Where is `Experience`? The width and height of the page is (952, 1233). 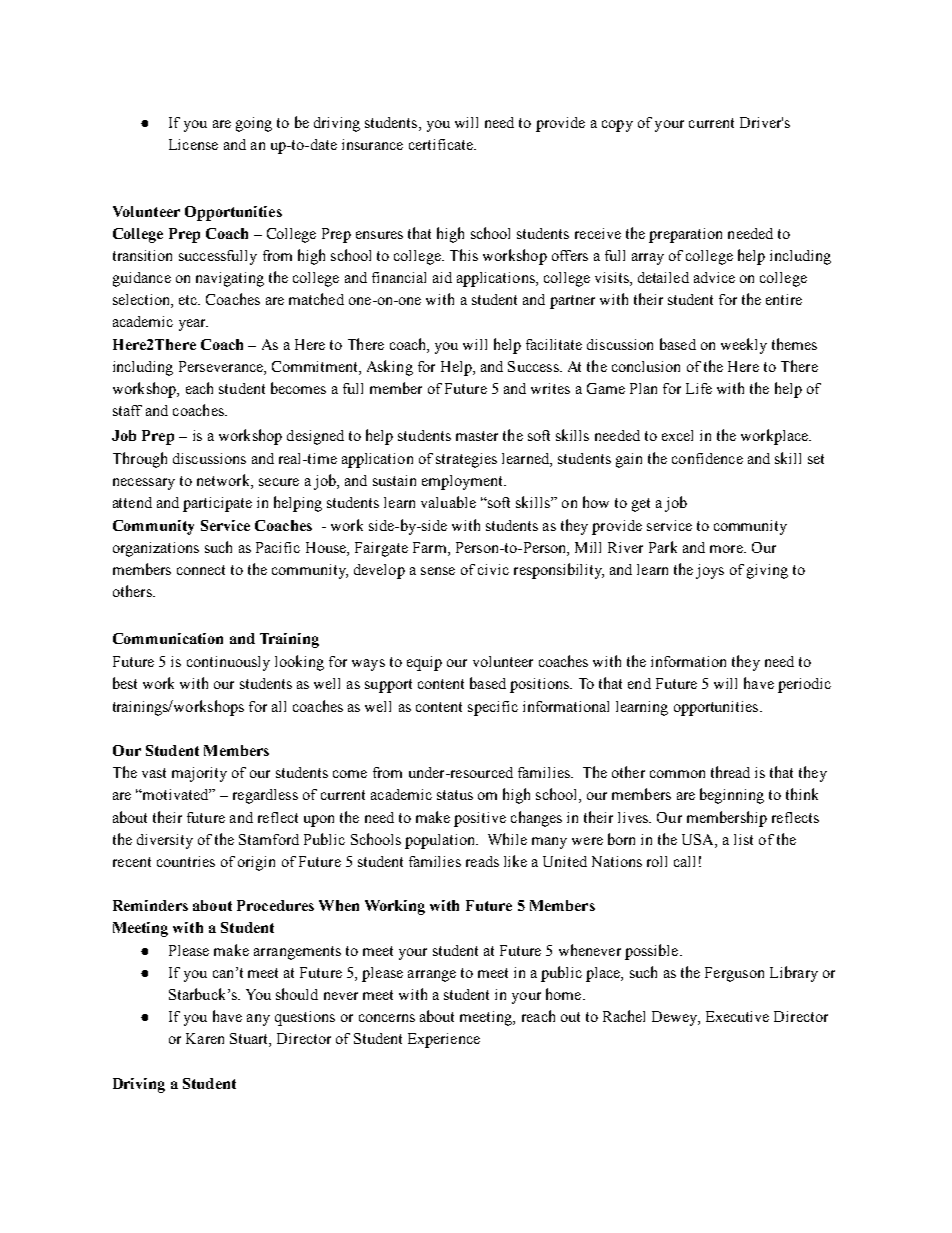
Experience is located at coordinates (444, 1040).
